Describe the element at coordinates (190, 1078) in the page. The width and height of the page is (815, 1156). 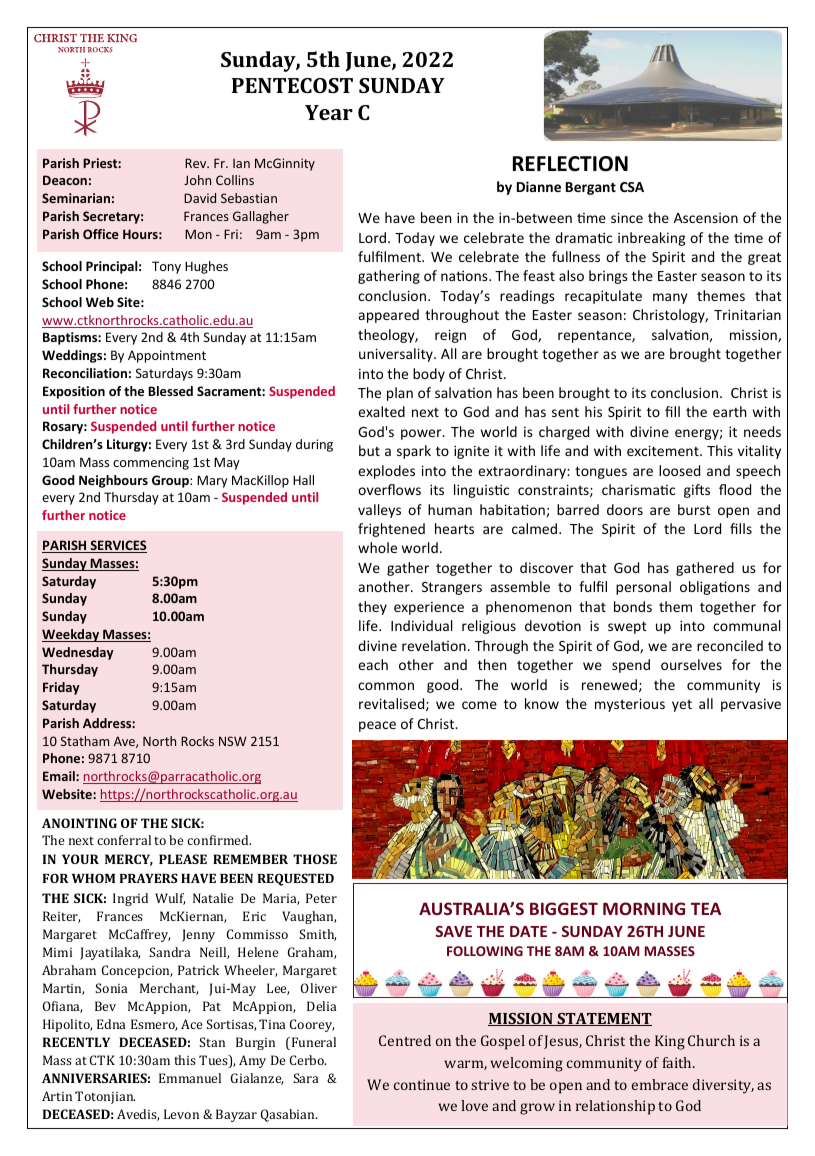
I see `Emmanuel` at that location.
